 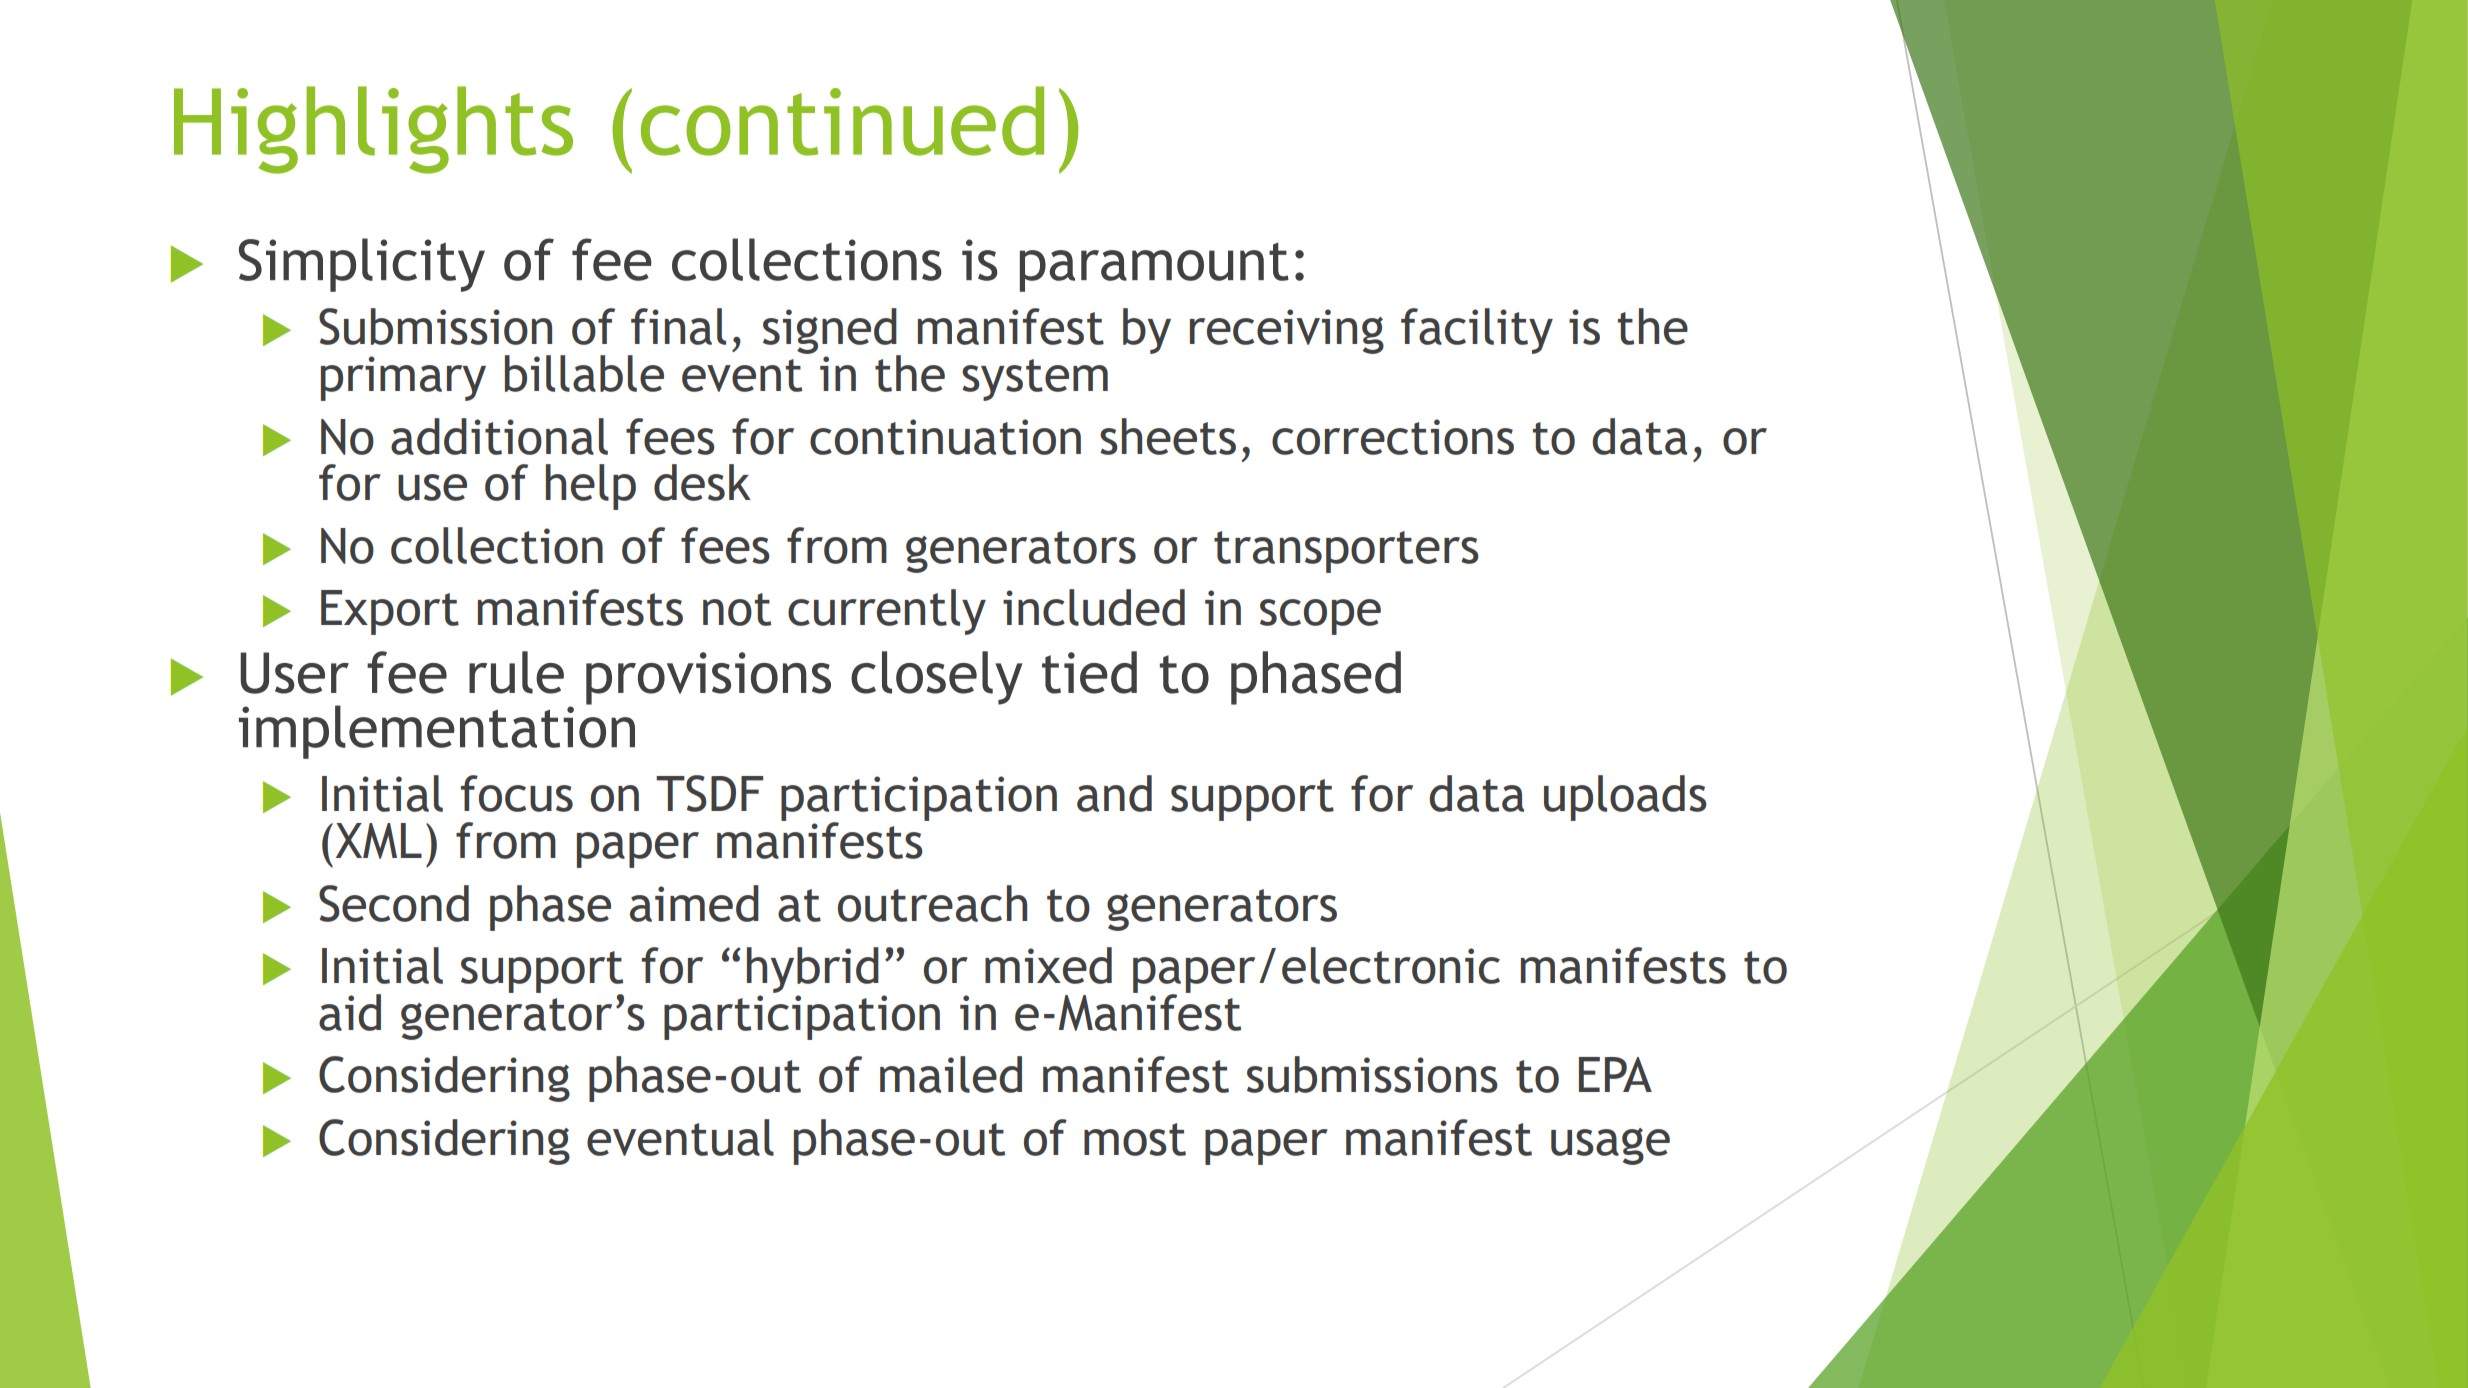 What do you see at coordinates (499, 436) in the page?
I see `additional` at bounding box center [499, 436].
